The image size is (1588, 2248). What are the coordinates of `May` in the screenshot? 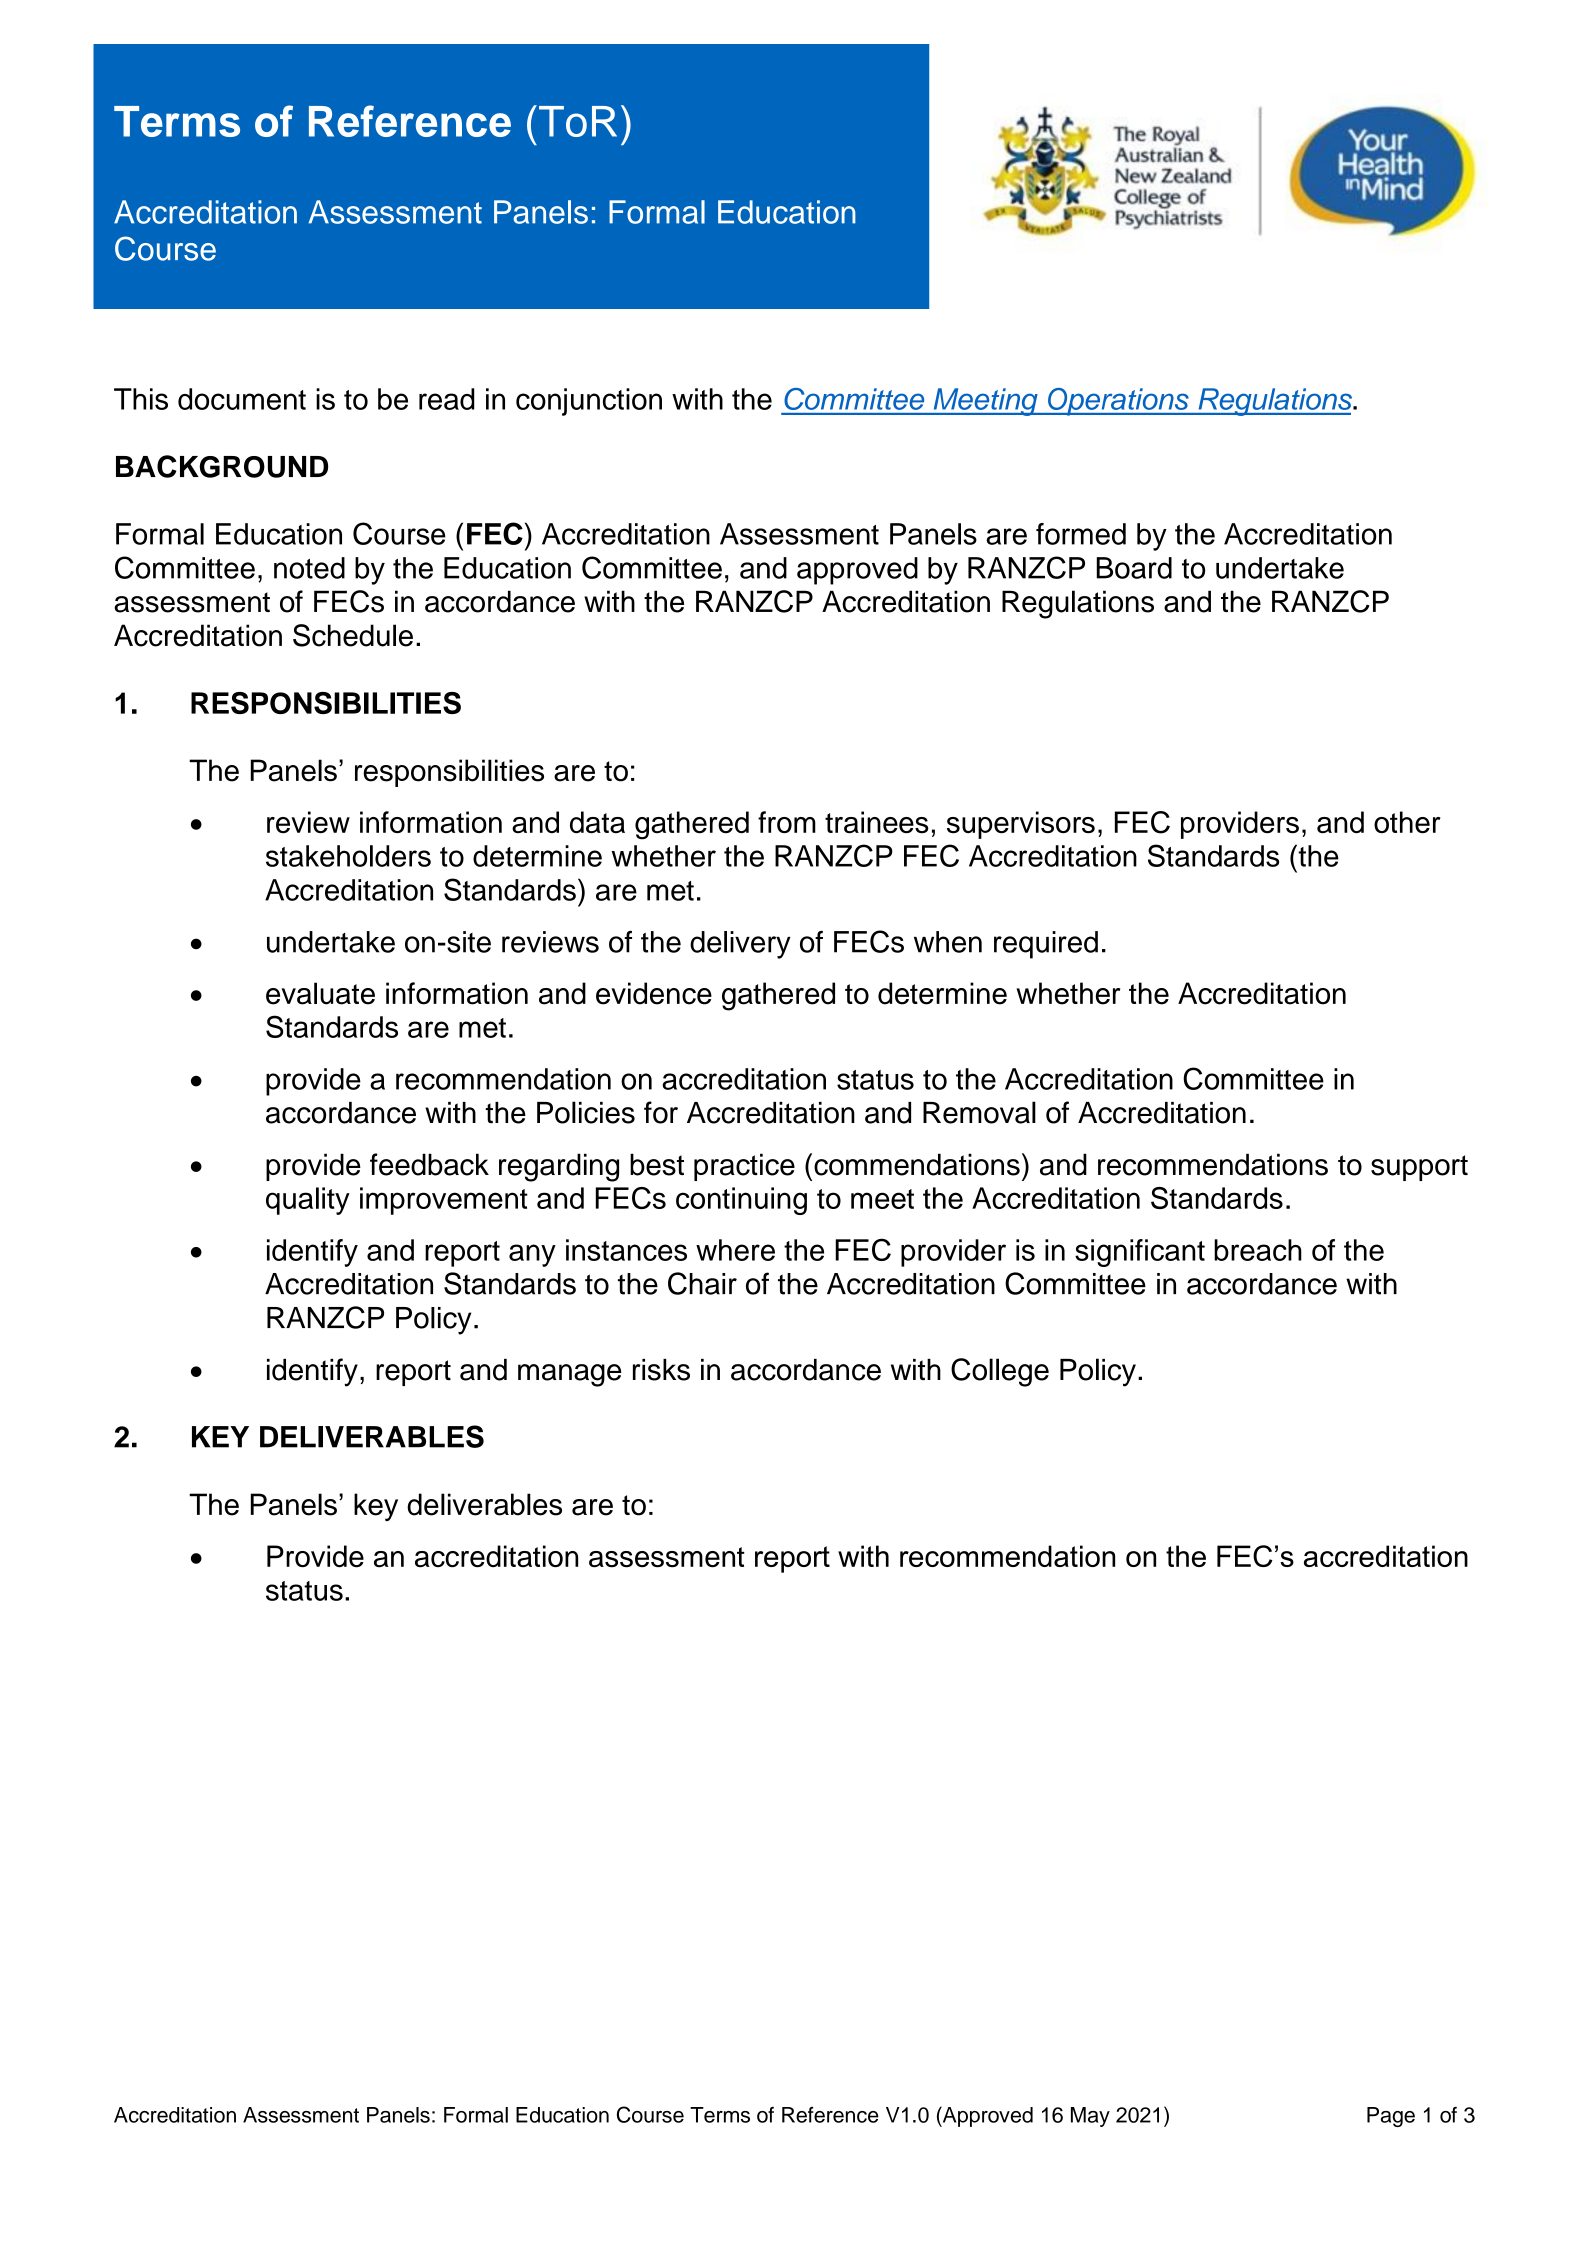 It's located at (1090, 2117).
